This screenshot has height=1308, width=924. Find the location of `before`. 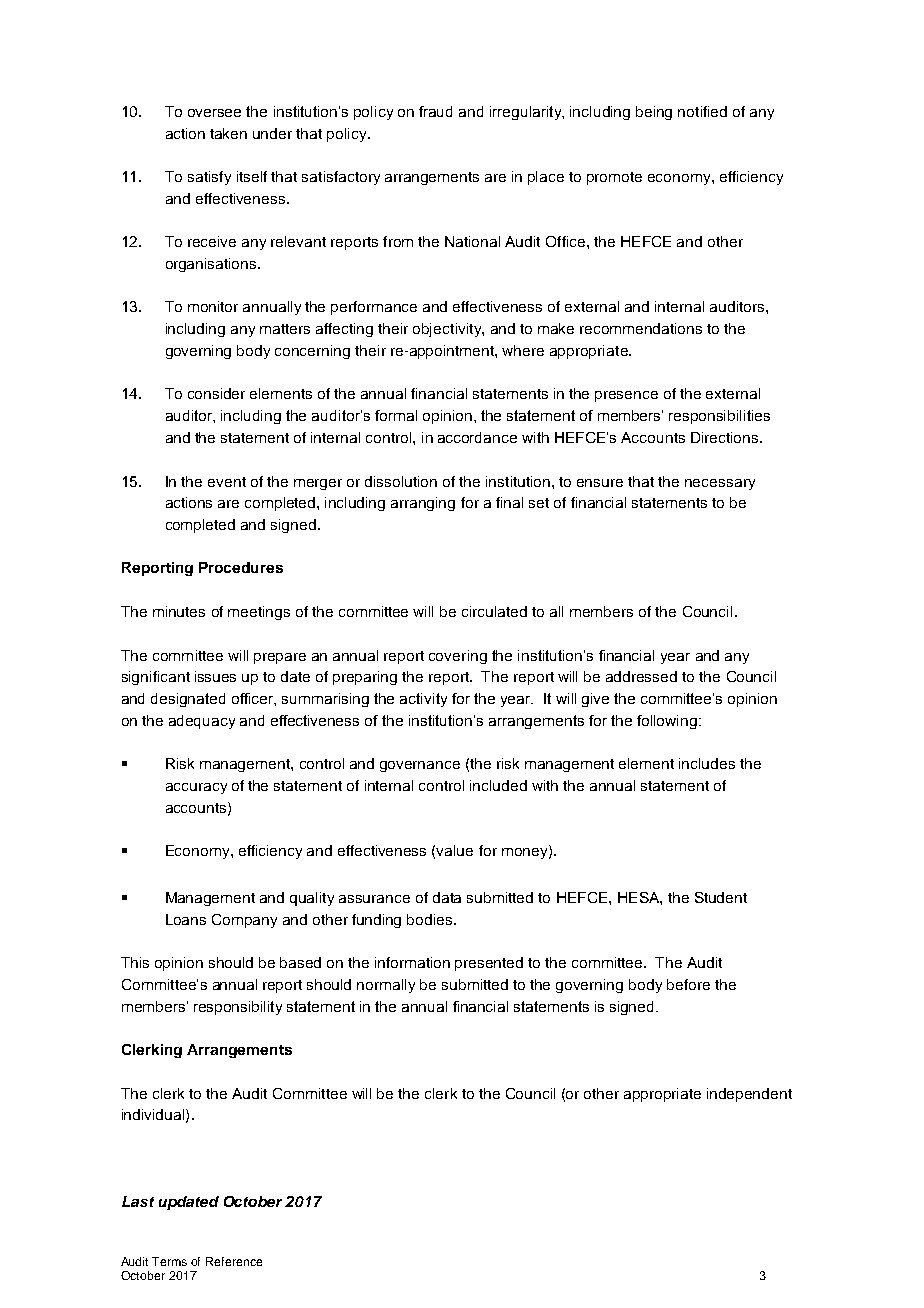

before is located at coordinates (688, 984).
